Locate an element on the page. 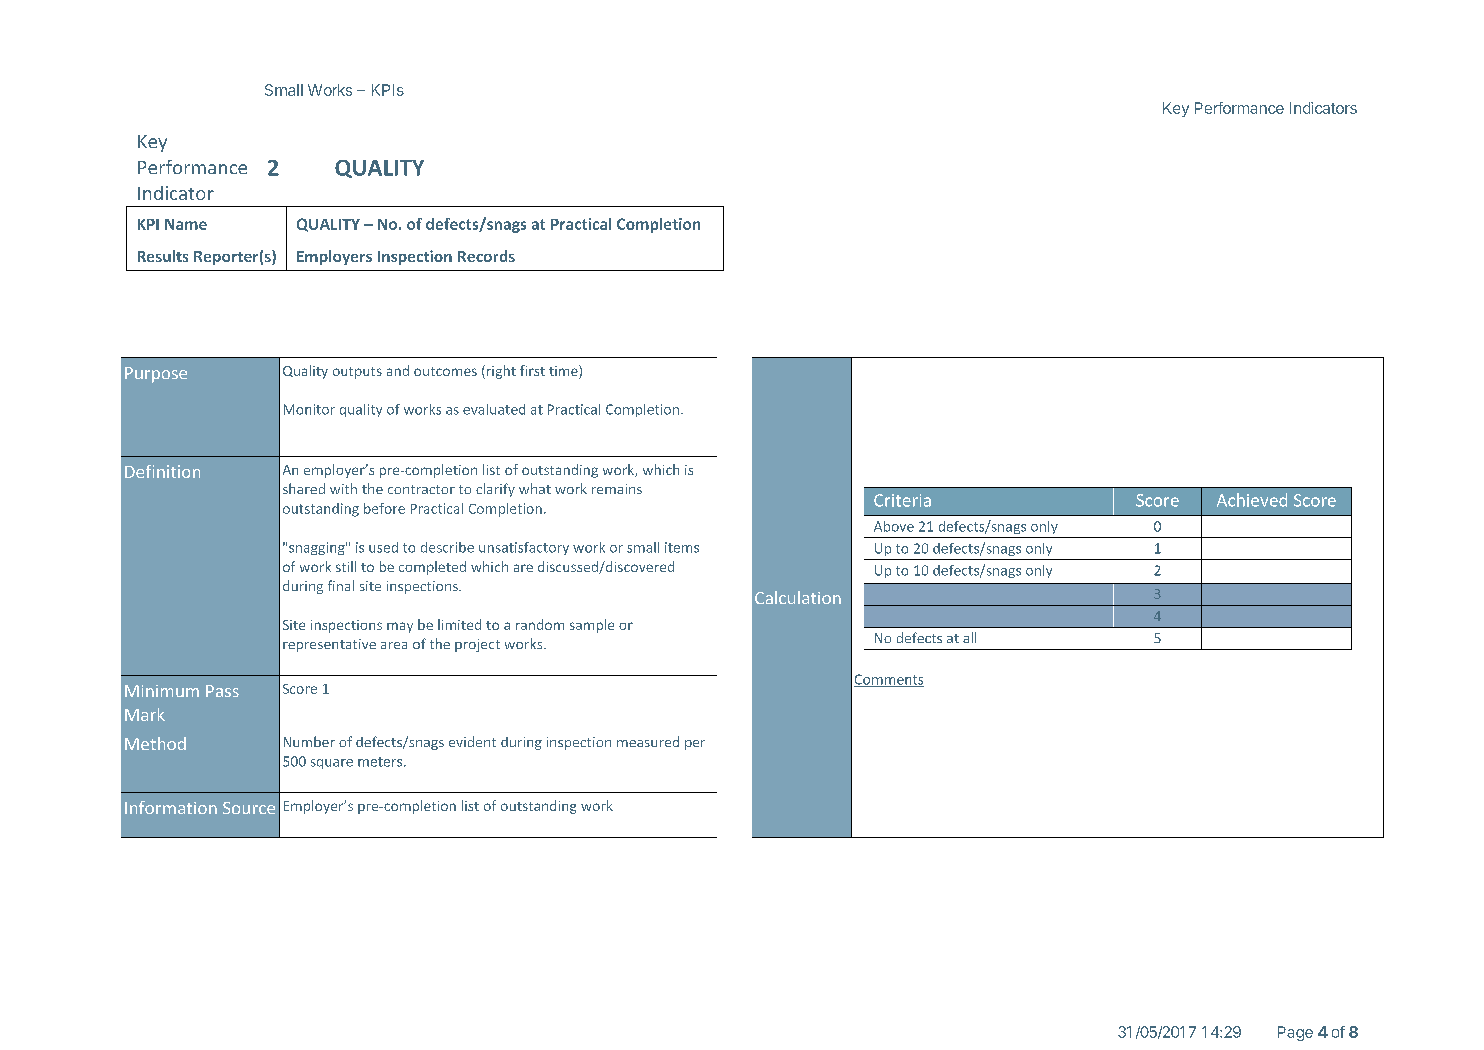  Comments is located at coordinates (889, 680).
